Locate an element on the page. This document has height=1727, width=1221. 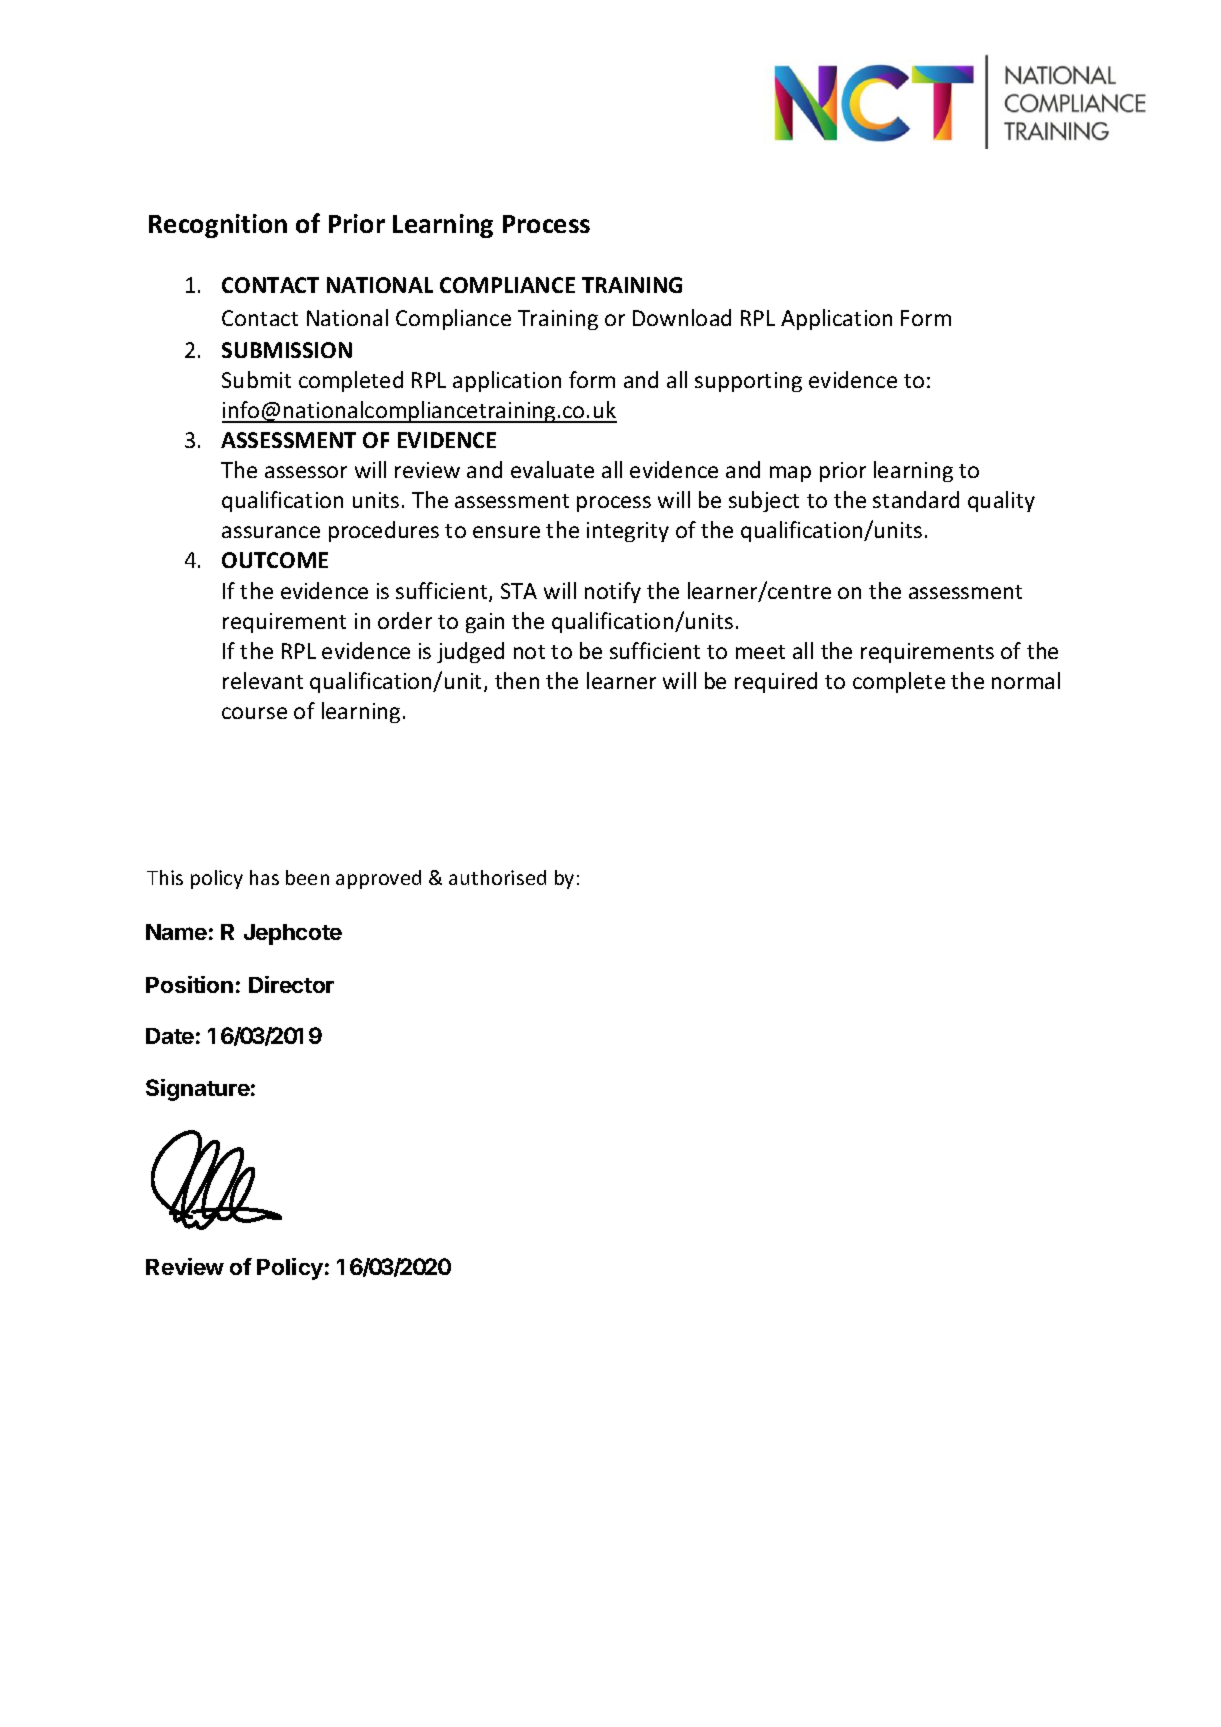
Download is located at coordinates (682, 317).
